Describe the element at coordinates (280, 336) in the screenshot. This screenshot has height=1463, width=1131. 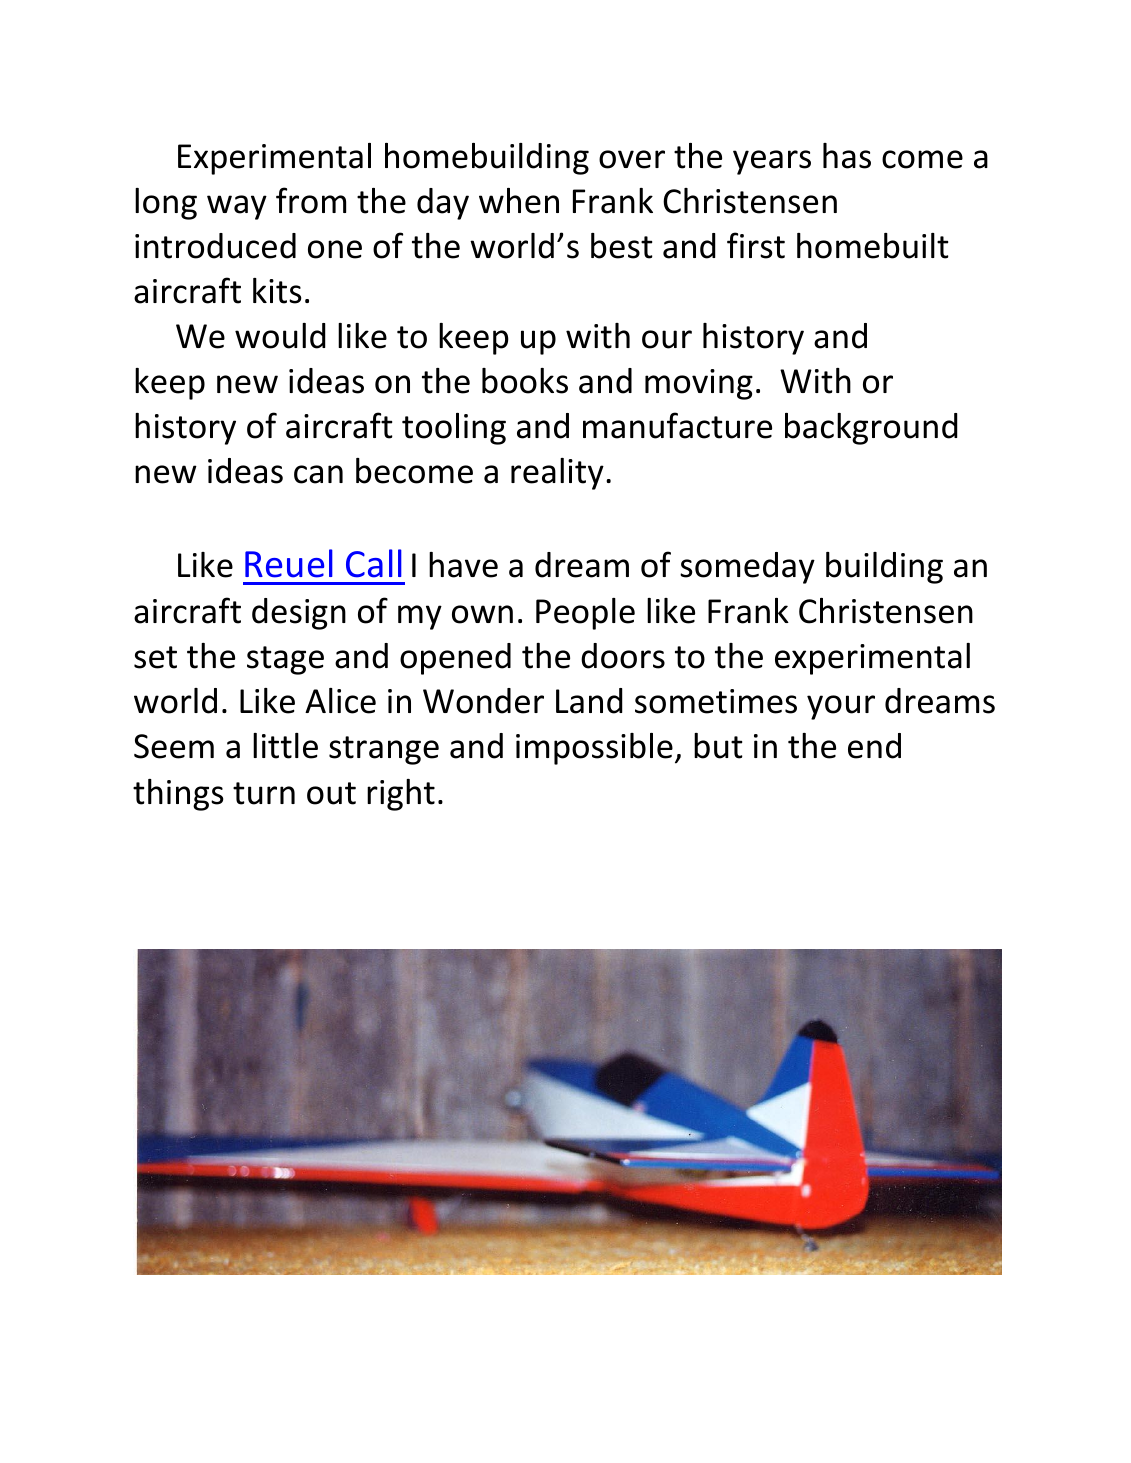
I see `would` at that location.
